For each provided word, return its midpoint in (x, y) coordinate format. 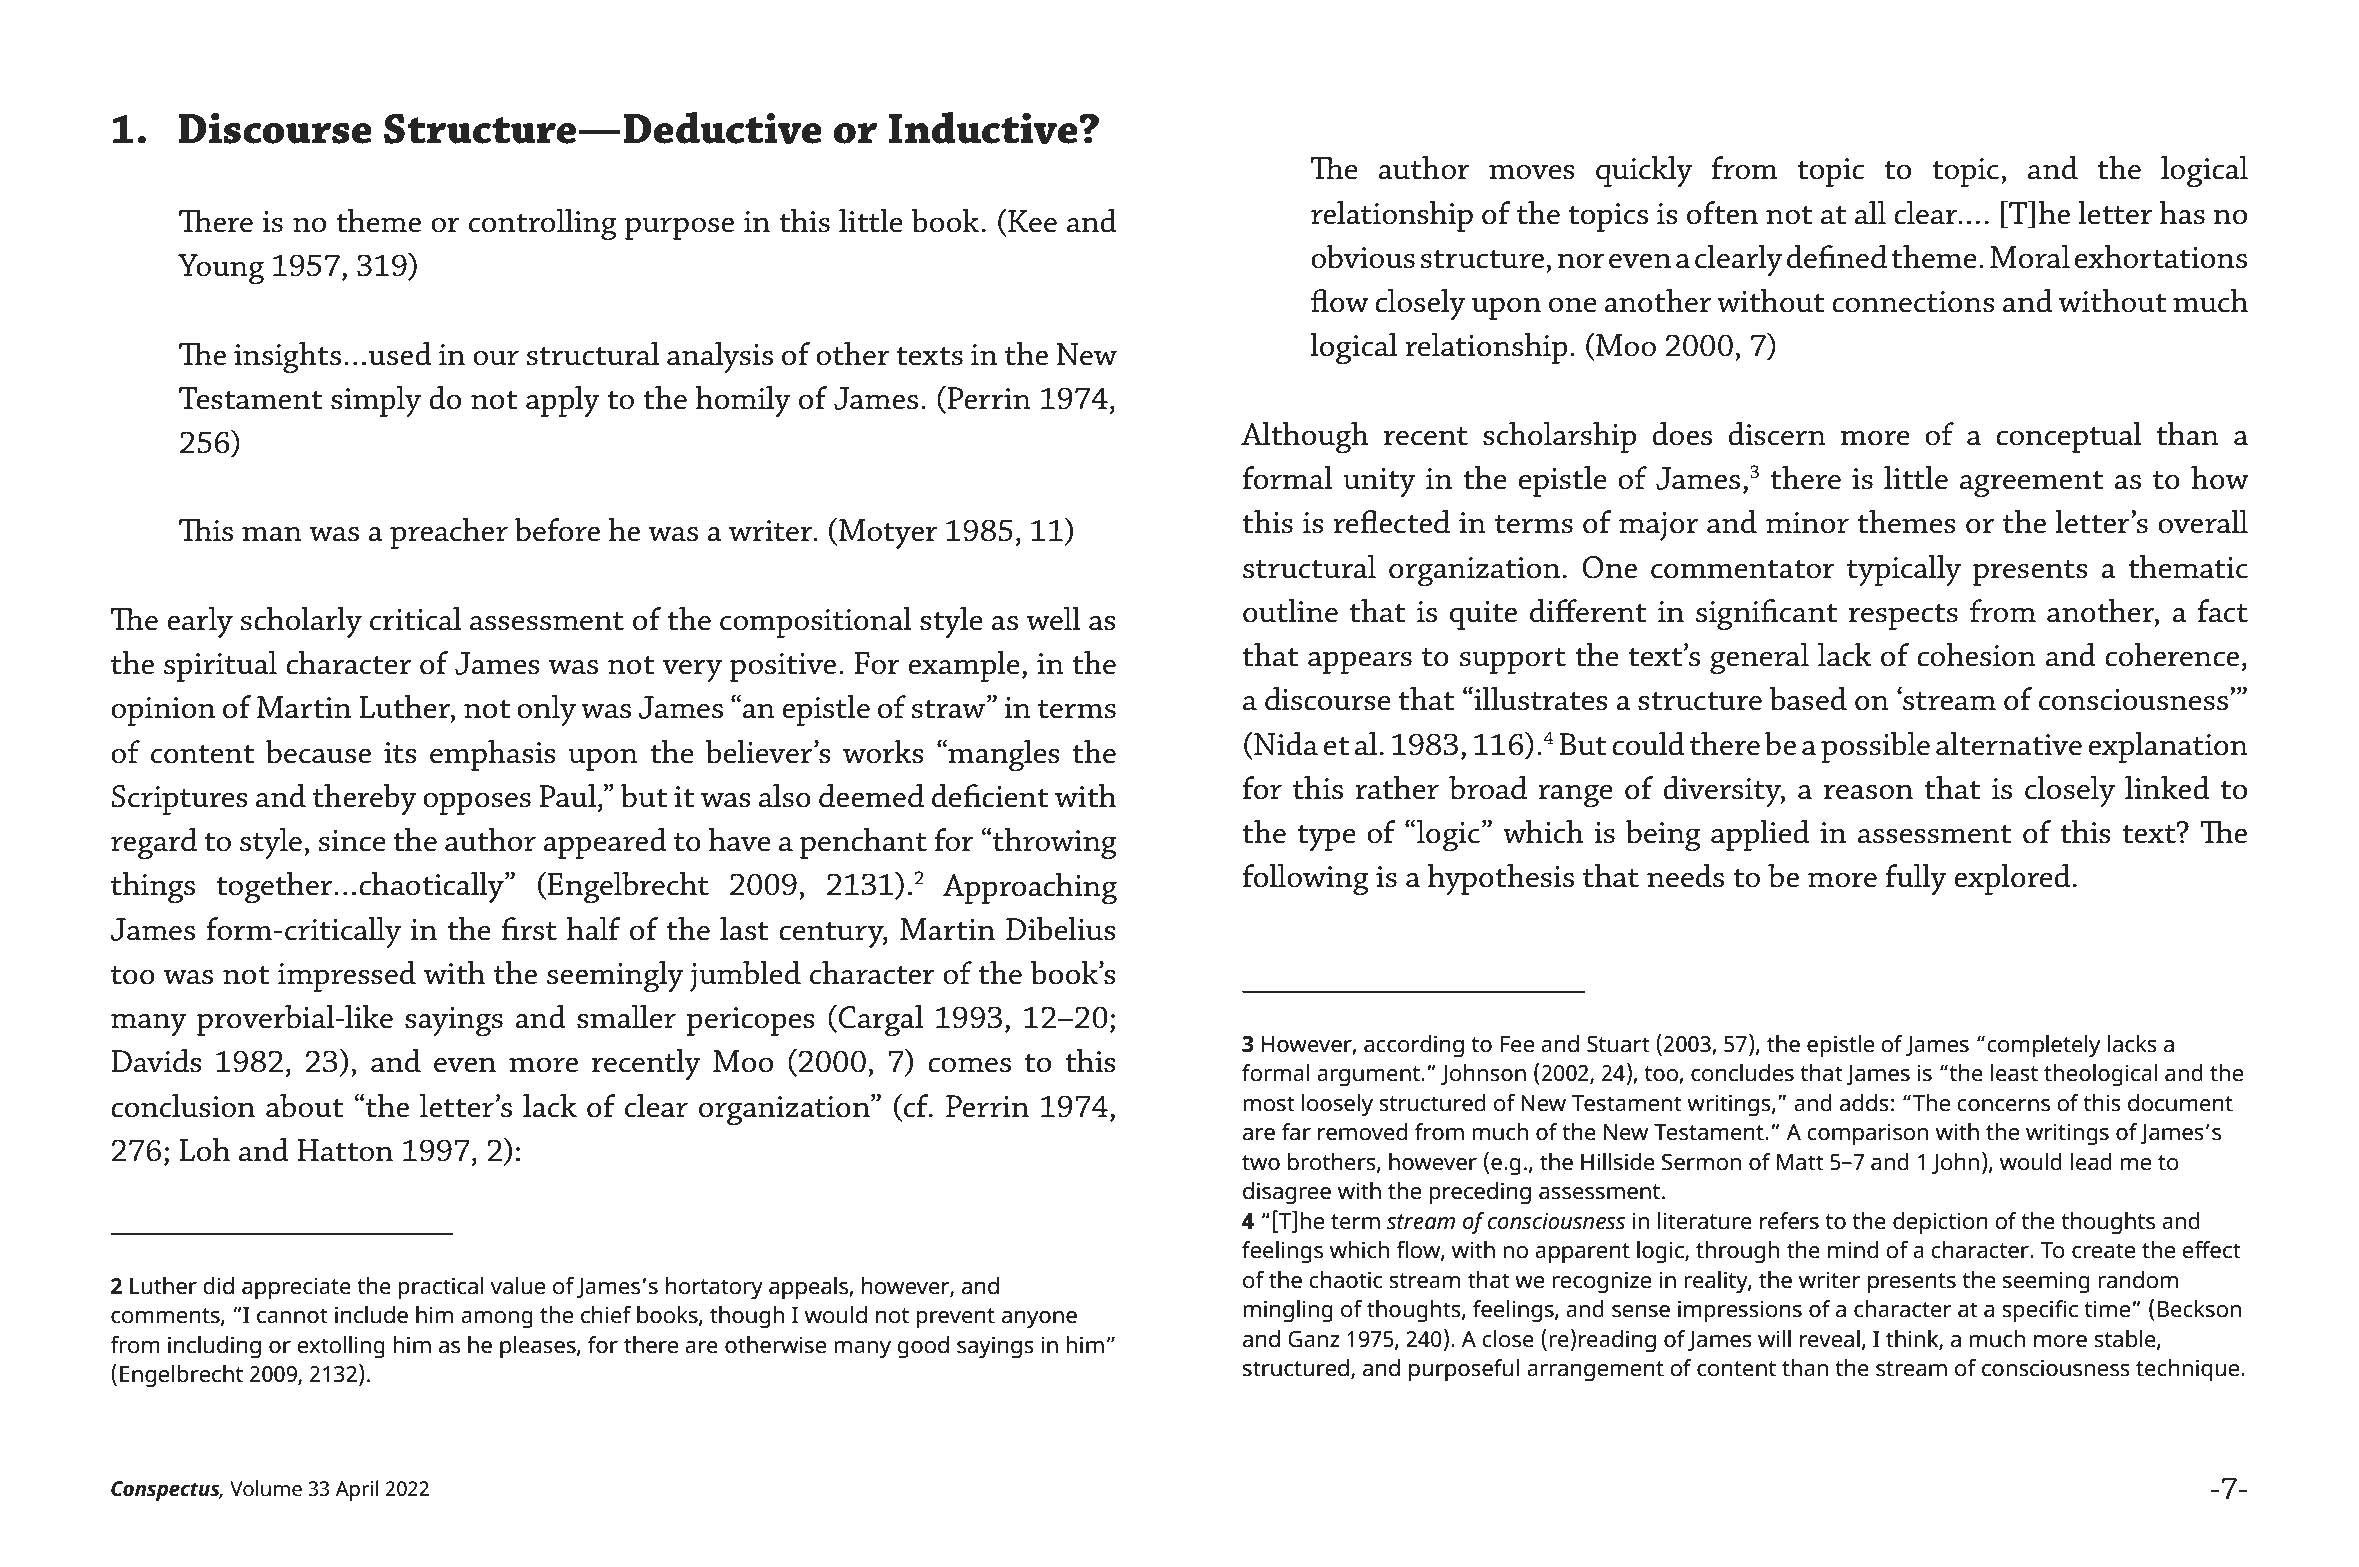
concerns (2003, 1105)
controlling (543, 224)
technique (2189, 1370)
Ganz (1314, 1339)
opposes (477, 803)
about (304, 1106)
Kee (1031, 221)
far (1296, 1132)
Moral (2030, 257)
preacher (449, 533)
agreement (2031, 484)
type (1326, 838)
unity (1379, 482)
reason (1868, 792)
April (357, 1490)
